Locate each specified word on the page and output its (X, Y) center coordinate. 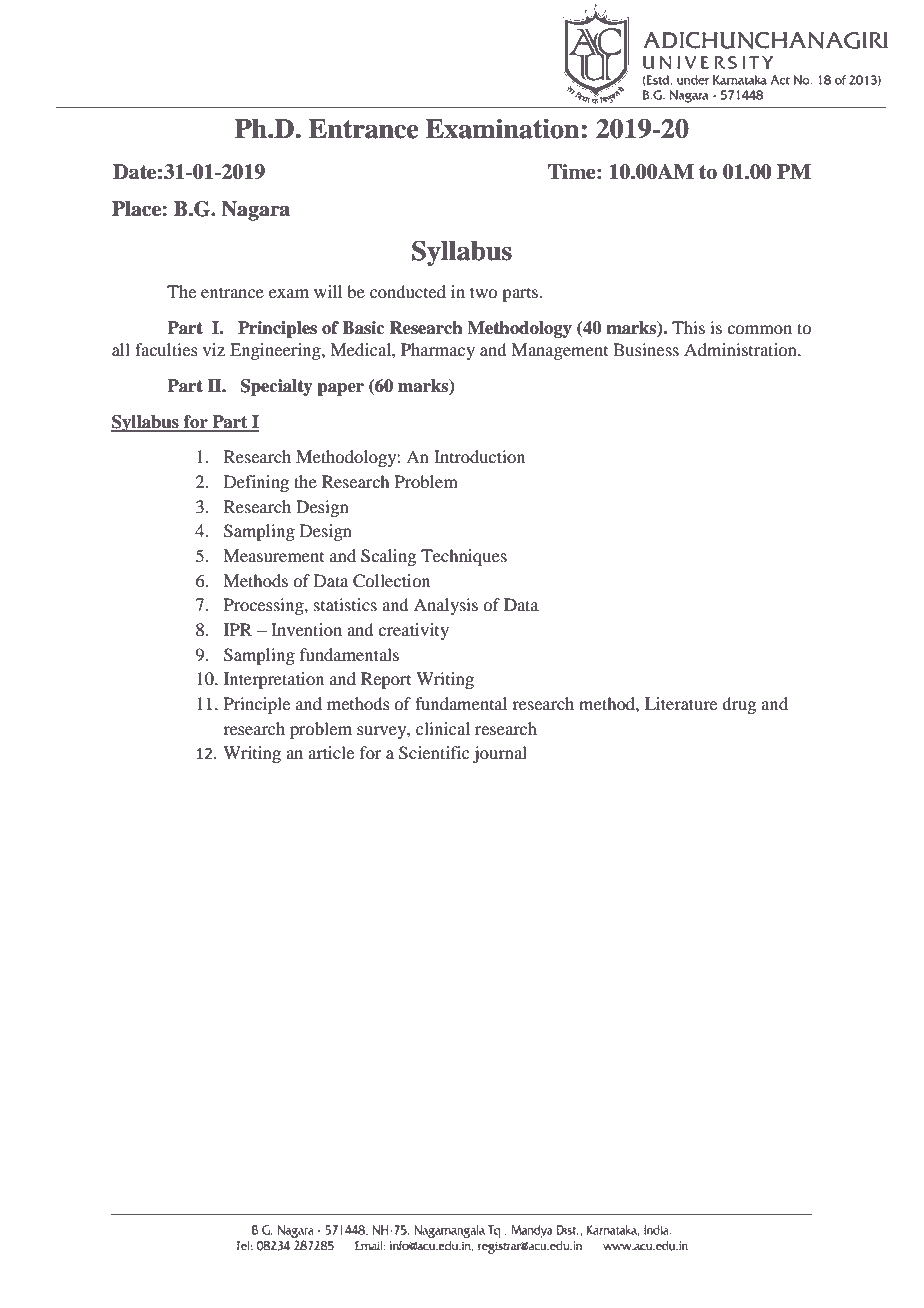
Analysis (446, 606)
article (331, 752)
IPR (238, 629)
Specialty (277, 387)
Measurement (273, 555)
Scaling (388, 557)
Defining (256, 483)
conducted (408, 291)
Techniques (464, 557)
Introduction (479, 456)
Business (646, 349)
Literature (681, 703)
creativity (413, 631)
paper (340, 389)
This (688, 327)
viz (214, 349)
